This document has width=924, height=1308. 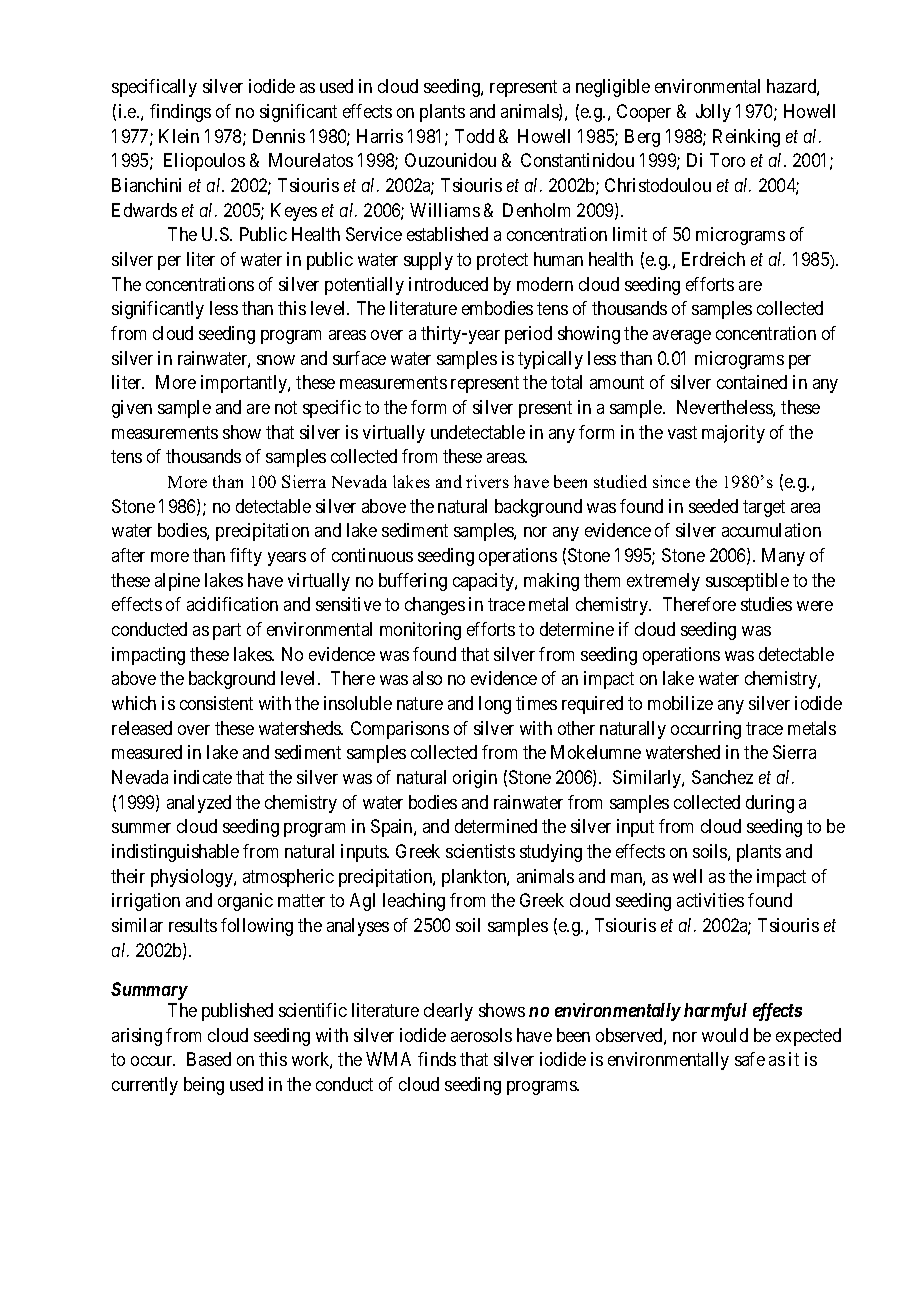 What do you see at coordinates (480, 851) in the document?
I see `scientists` at bounding box center [480, 851].
